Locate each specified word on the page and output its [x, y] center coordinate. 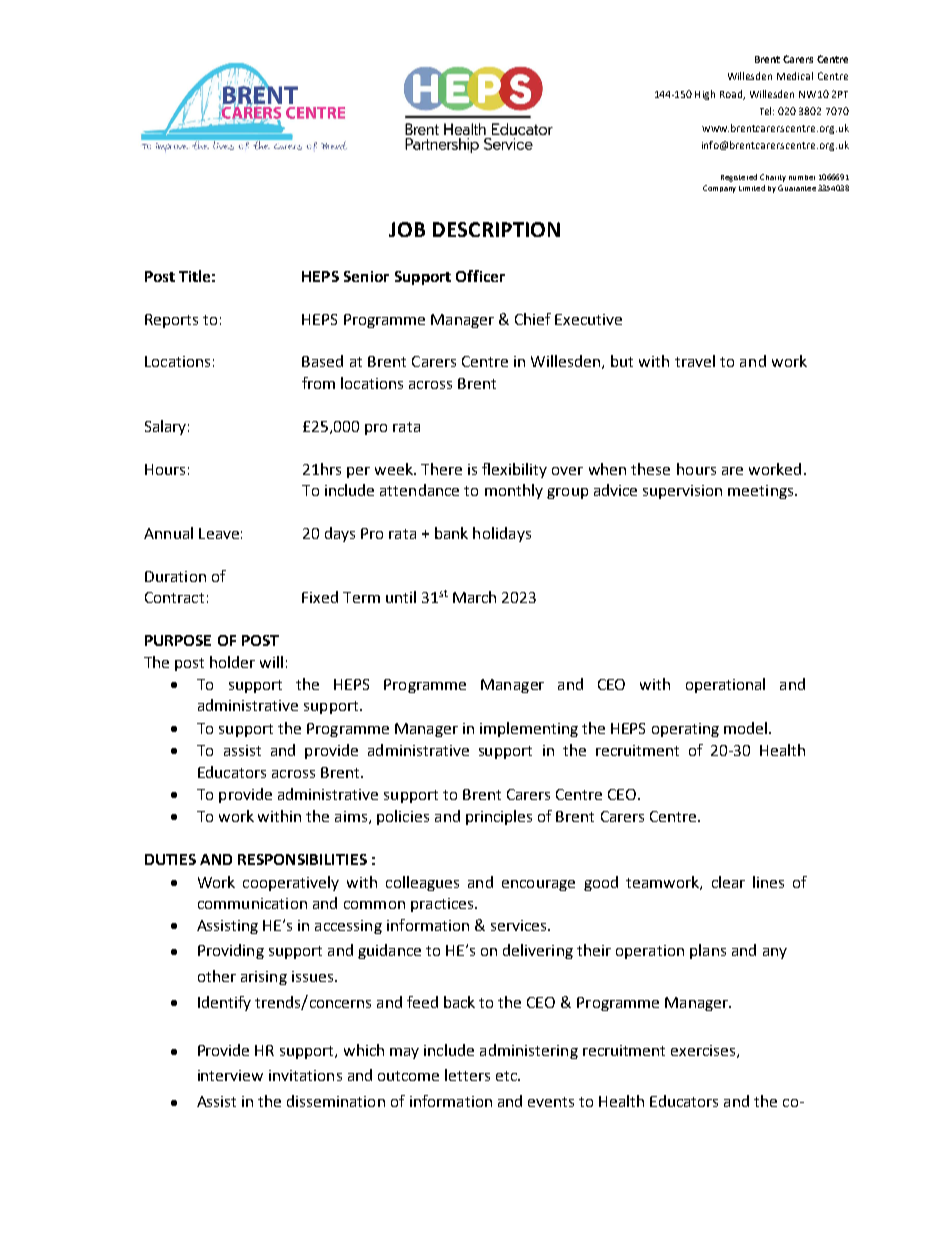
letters [467, 1075]
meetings [762, 492]
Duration [175, 576]
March [474, 597]
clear [728, 882]
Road [732, 95]
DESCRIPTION [496, 229]
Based [322, 361]
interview [230, 1075]
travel [695, 361]
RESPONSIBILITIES [302, 859]
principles [499, 817]
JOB [407, 229]
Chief [533, 319]
